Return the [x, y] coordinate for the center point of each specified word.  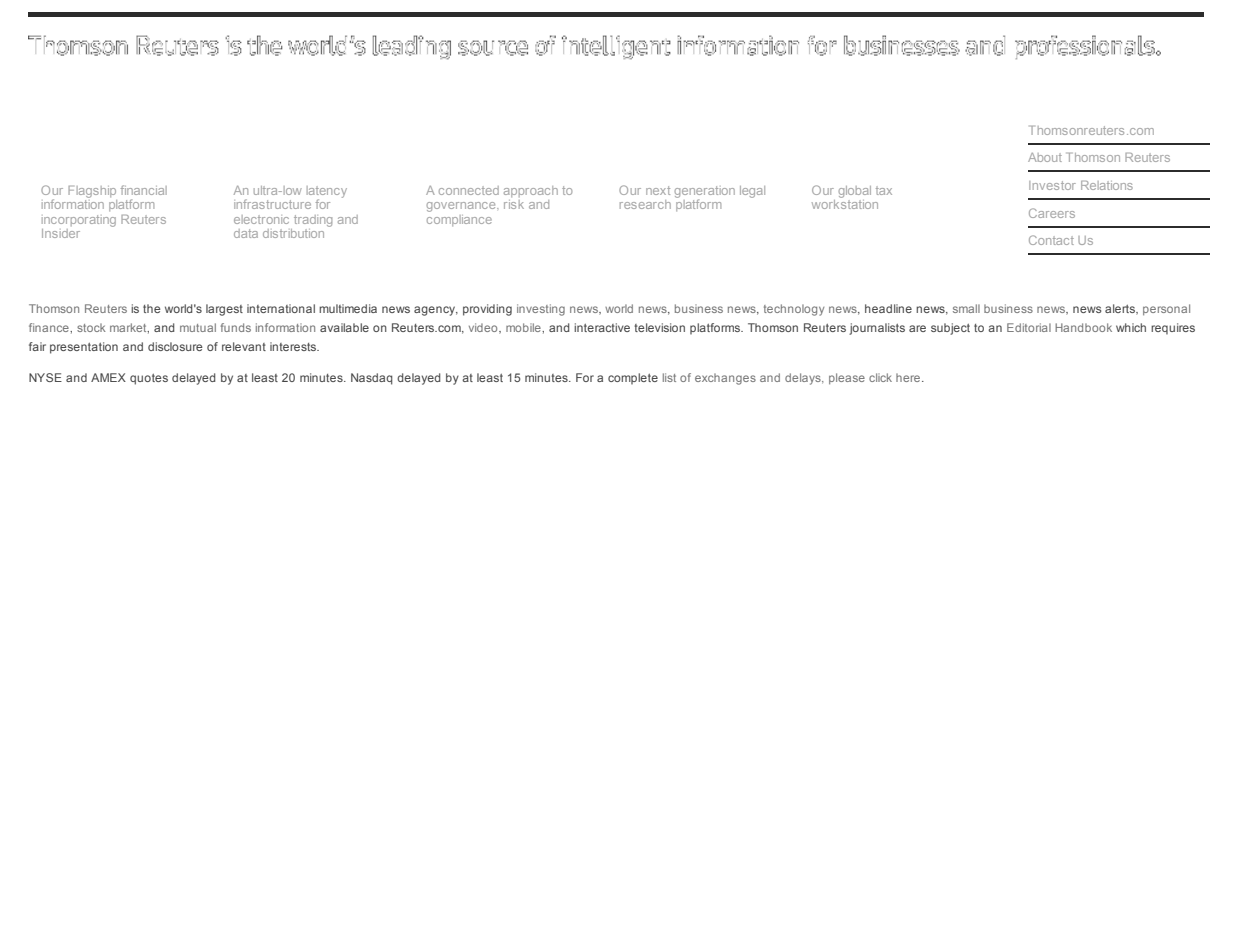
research [645, 204]
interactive [602, 327]
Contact [1051, 240]
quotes [149, 379]
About [1045, 157]
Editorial [1029, 327]
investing [541, 310]
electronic [261, 219]
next [658, 190]
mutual [198, 327]
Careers [1052, 213]
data [246, 233]
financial [144, 190]
